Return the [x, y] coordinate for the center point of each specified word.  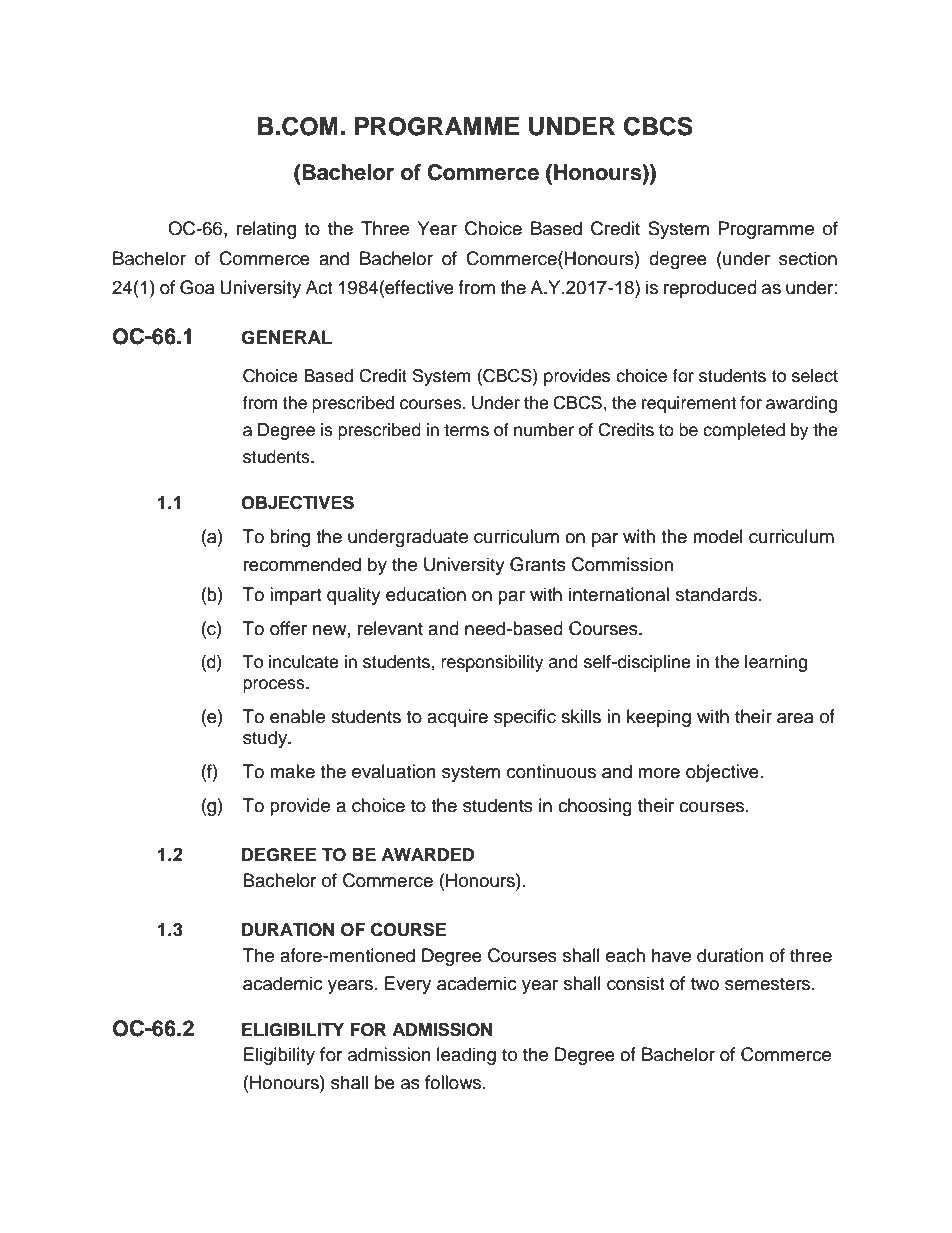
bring [290, 538]
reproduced [710, 289]
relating [266, 230]
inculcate [304, 662]
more [659, 773]
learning [776, 663]
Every [408, 985]
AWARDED [427, 854]
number [544, 430]
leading [466, 1056]
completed [744, 431]
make [292, 771]
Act [319, 287]
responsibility [492, 663]
